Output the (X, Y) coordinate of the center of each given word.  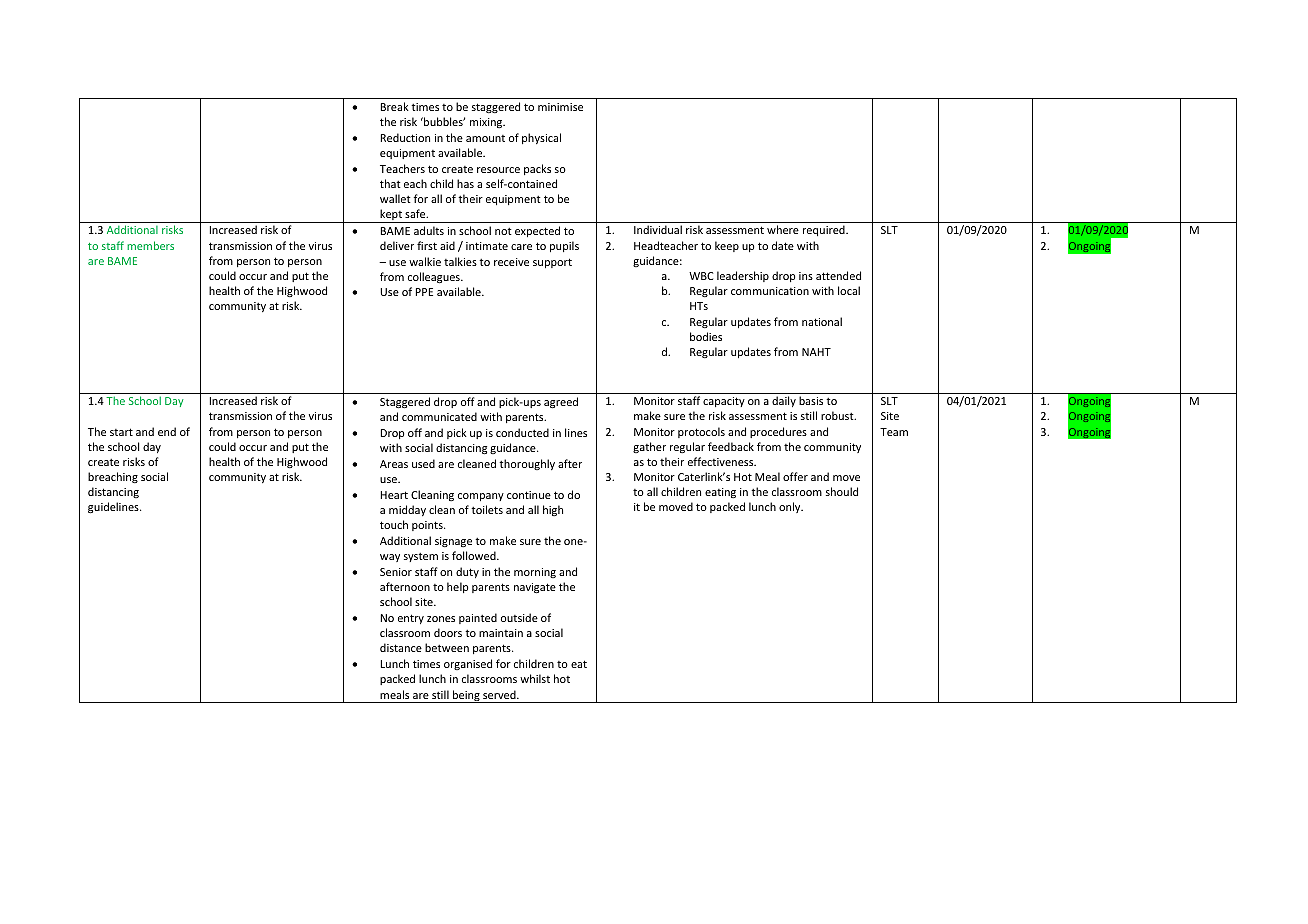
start (121, 432)
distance (401, 647)
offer (795, 476)
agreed (561, 403)
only (791, 507)
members (150, 245)
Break (395, 106)
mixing (487, 123)
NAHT (816, 352)
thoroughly (527, 464)
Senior (396, 572)
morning (535, 573)
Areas (394, 464)
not (503, 231)
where (783, 229)
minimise (560, 107)
